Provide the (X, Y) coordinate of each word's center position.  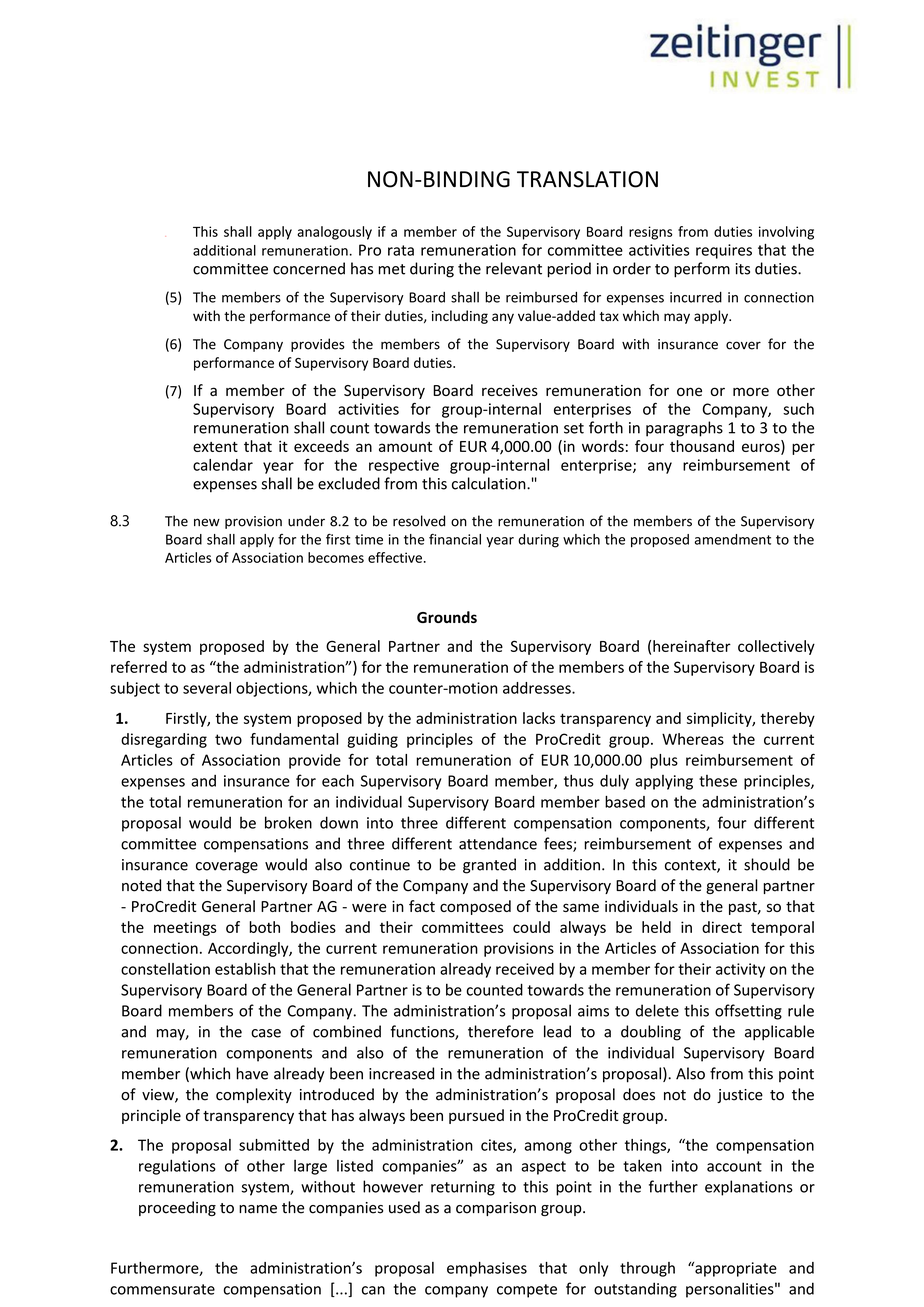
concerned (309, 268)
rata (401, 250)
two (228, 739)
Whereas (693, 739)
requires (724, 251)
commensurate (162, 1289)
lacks (539, 718)
